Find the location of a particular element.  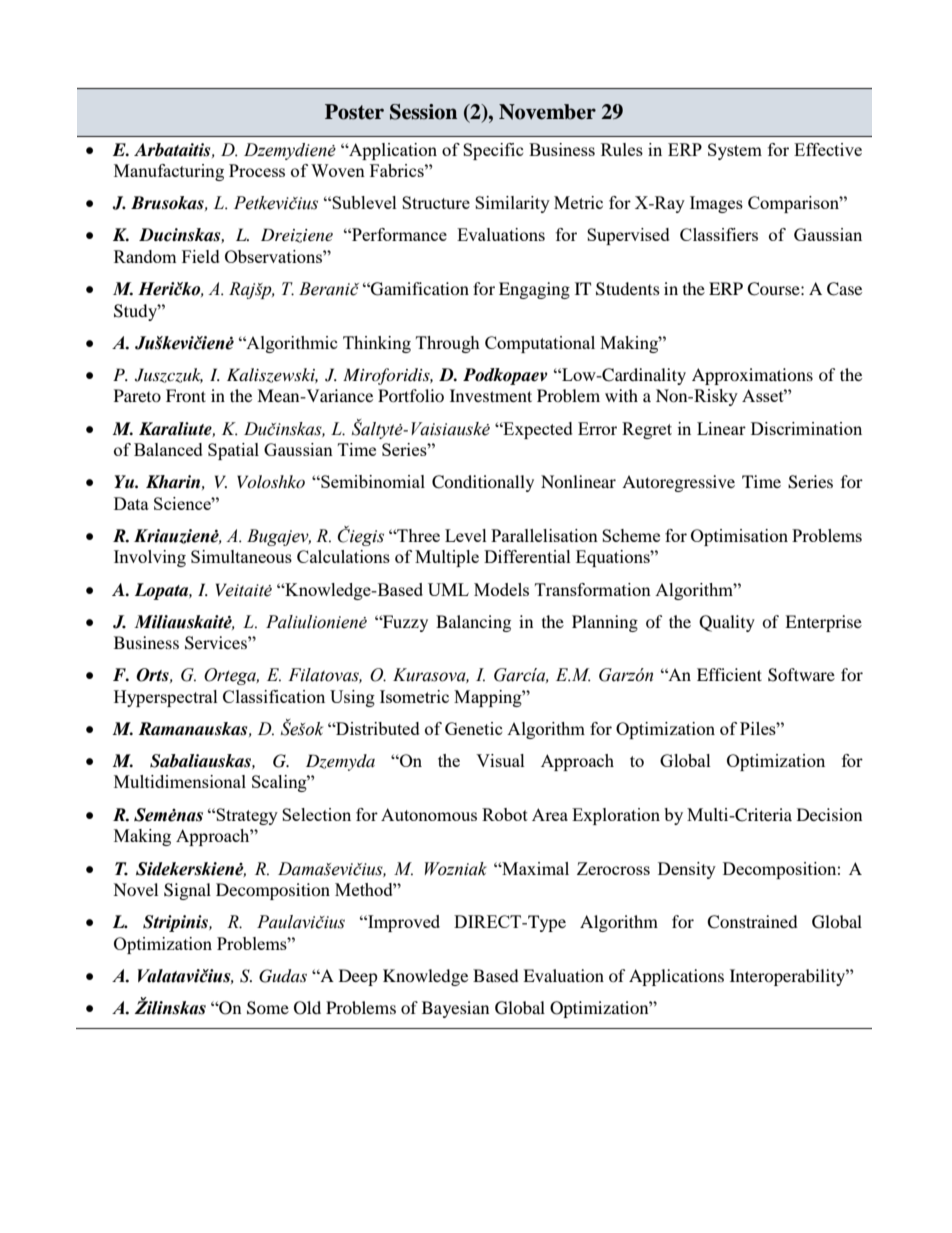

Strategy is located at coordinates (247, 816).
